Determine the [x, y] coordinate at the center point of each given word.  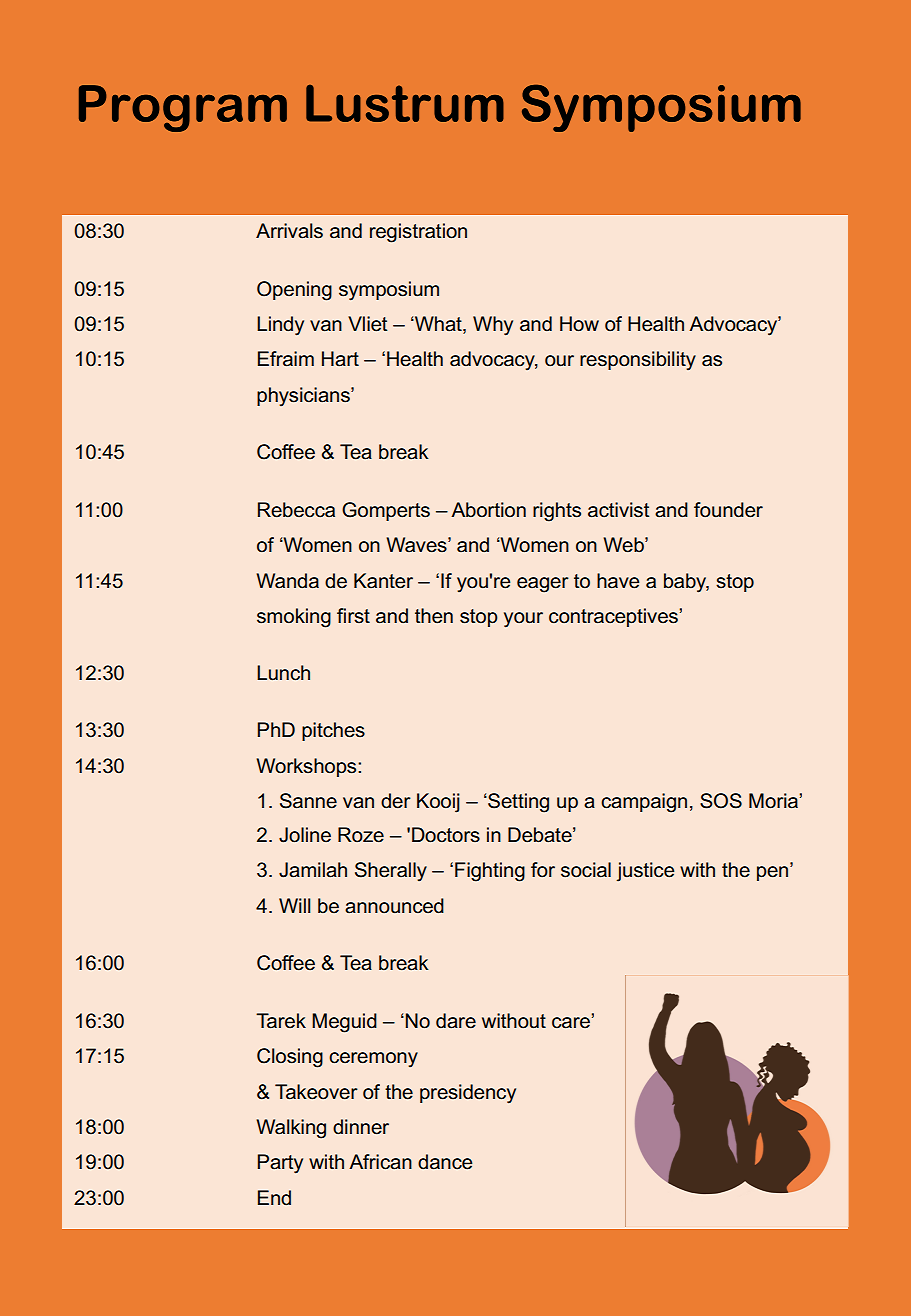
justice [645, 872]
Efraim [286, 359]
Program [183, 108]
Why [493, 326]
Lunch [283, 673]
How [579, 324]
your [523, 620]
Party [280, 1164]
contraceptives [613, 617]
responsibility [638, 361]
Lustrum [405, 103]
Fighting [490, 872]
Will [294, 905]
